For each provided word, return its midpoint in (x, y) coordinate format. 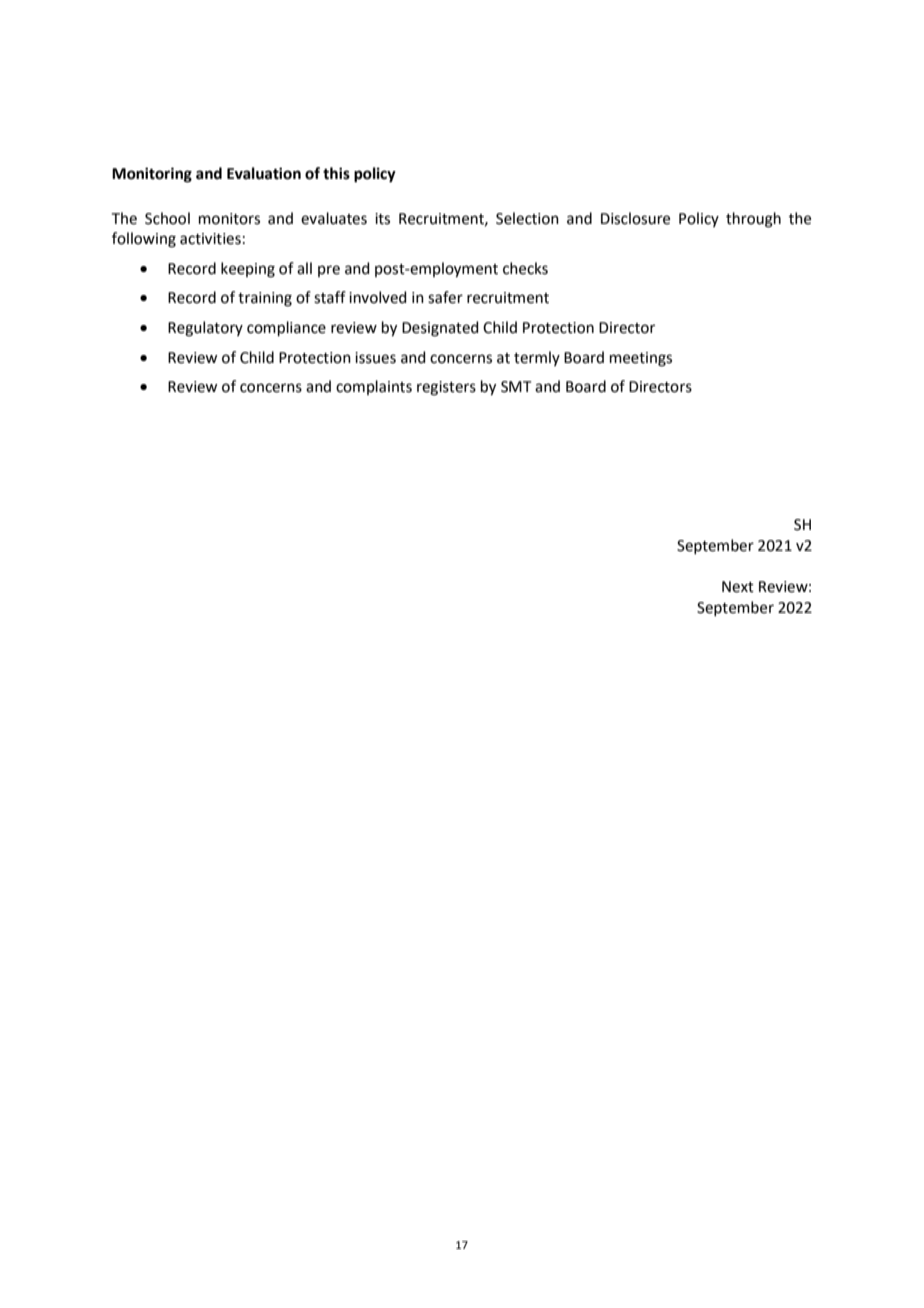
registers (446, 388)
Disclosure (635, 218)
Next (738, 587)
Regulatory (205, 329)
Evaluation (264, 173)
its (382, 219)
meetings (641, 359)
